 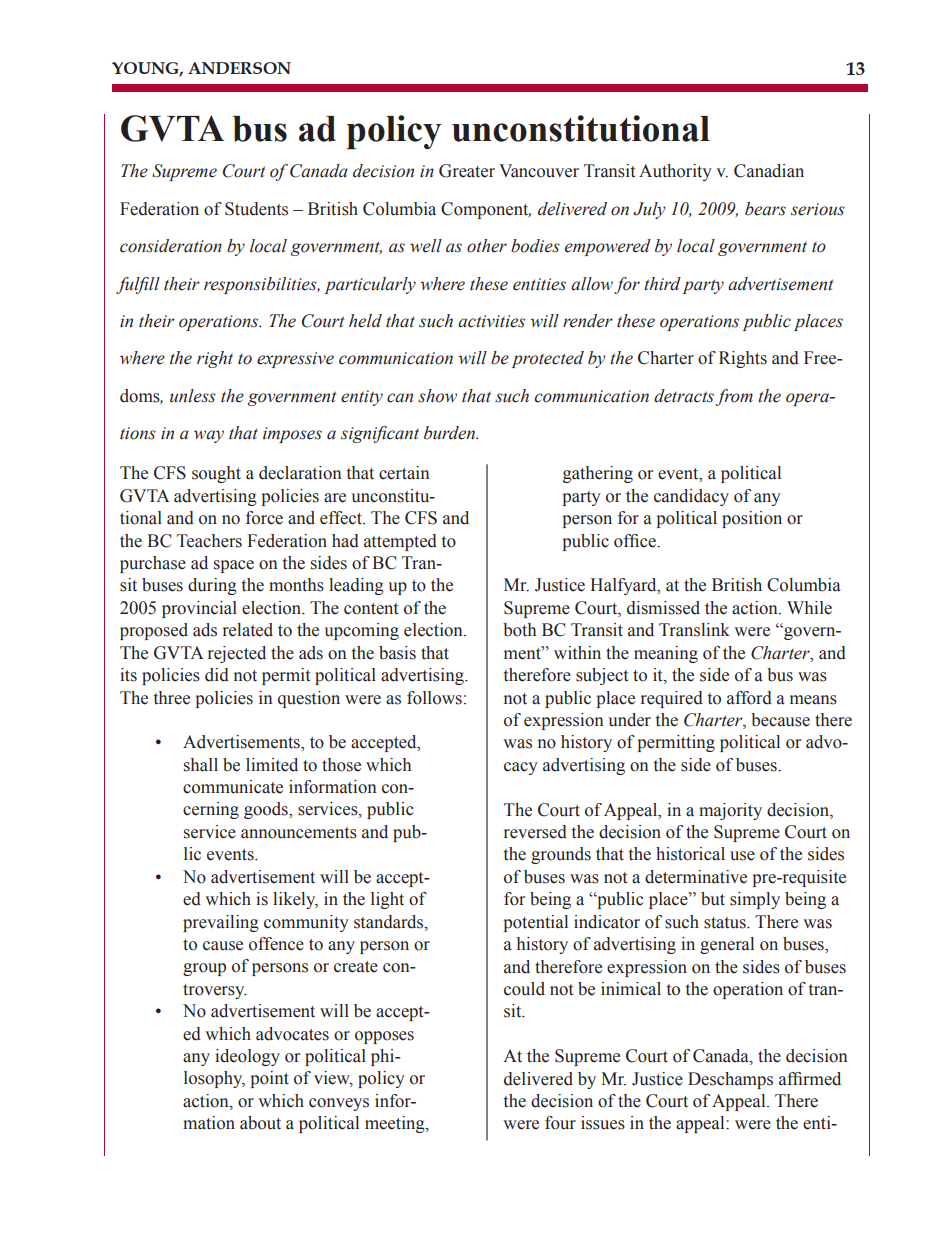 I want to click on Greater, so click(x=467, y=171).
